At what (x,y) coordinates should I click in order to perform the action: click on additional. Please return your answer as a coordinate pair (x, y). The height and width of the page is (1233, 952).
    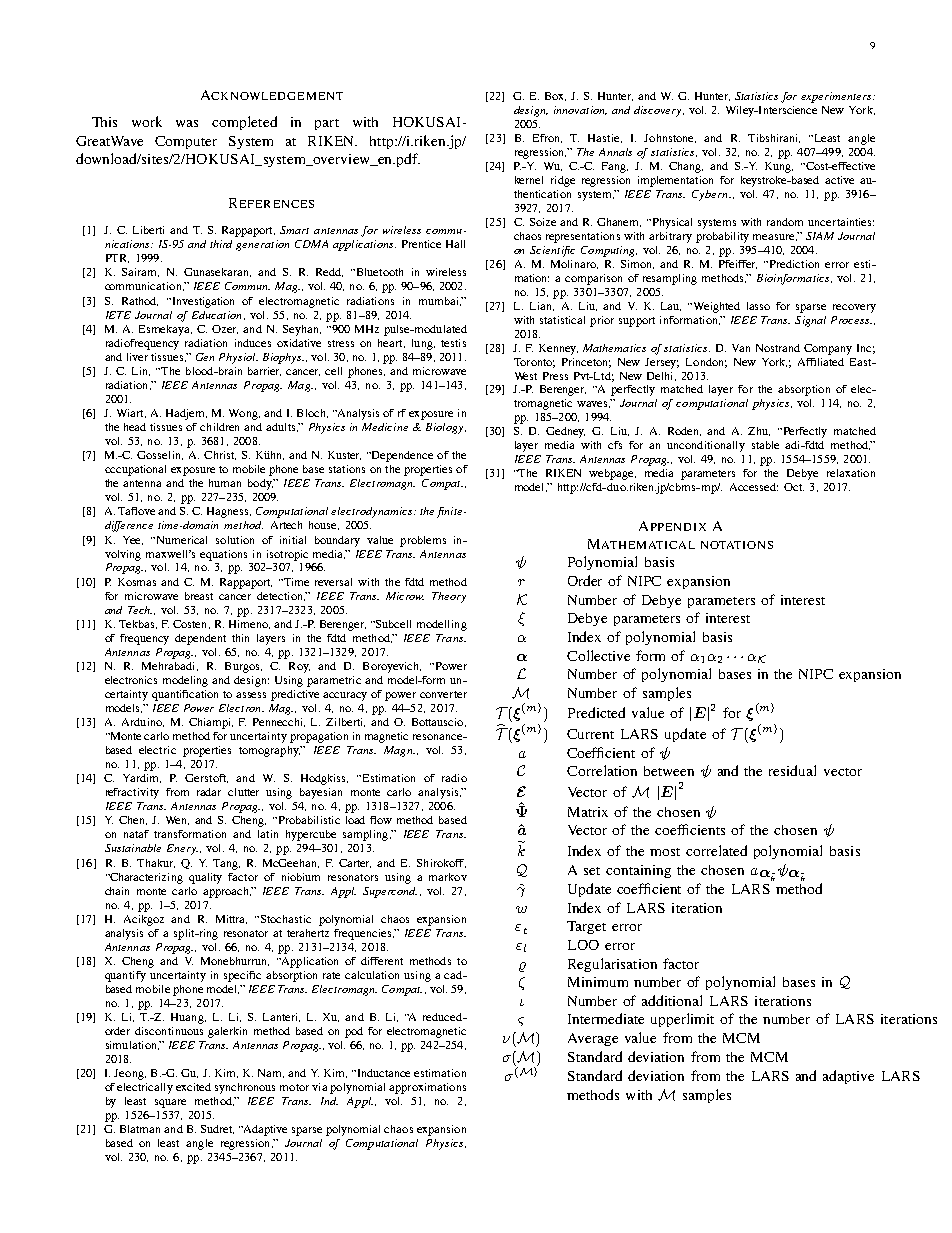
    Looking at the image, I should click on (672, 1000).
